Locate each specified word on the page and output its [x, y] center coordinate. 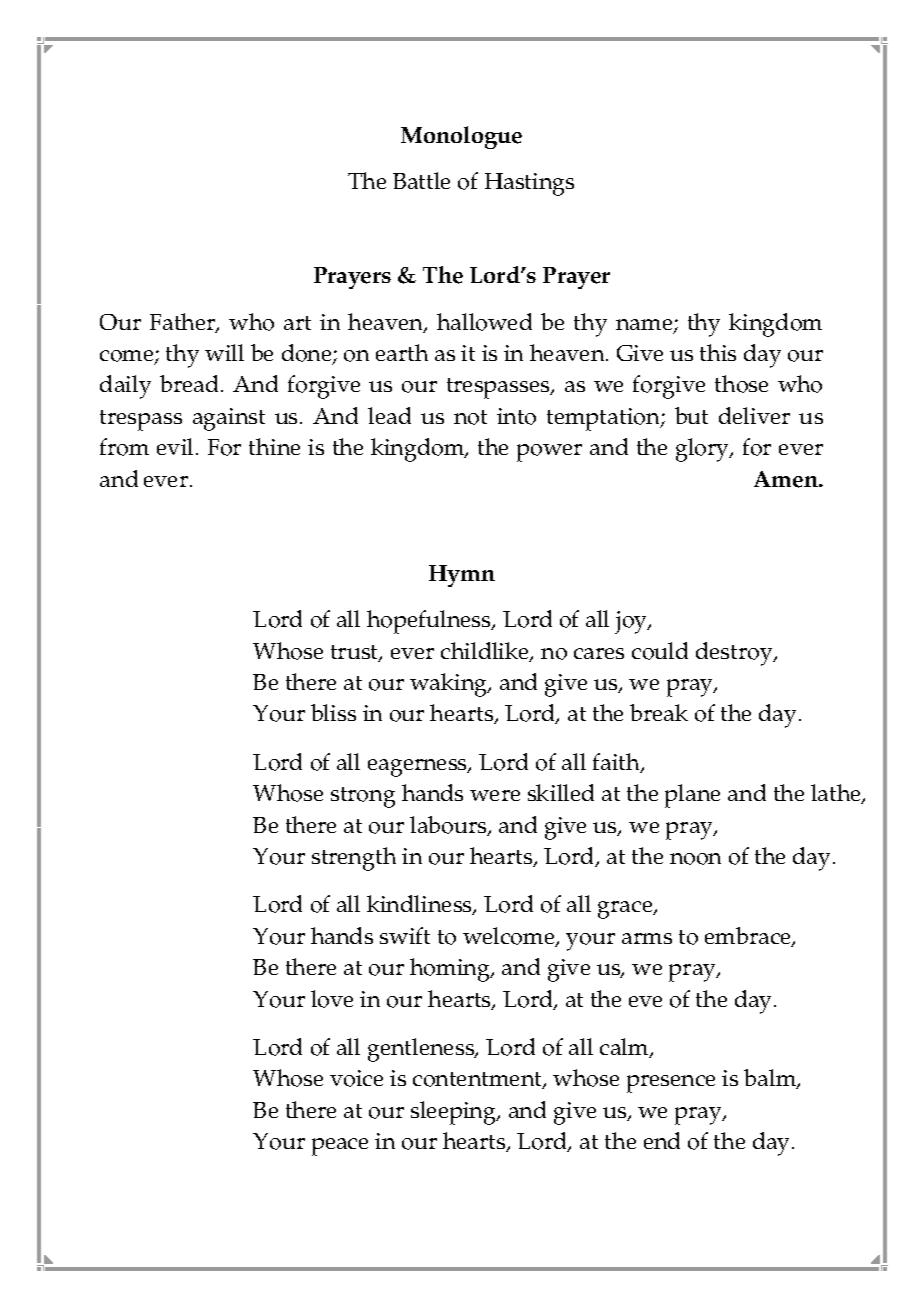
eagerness [419, 768]
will [224, 352]
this [718, 352]
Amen [787, 479]
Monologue [461, 137]
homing [451, 970]
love [332, 999]
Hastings [529, 184]
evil [177, 446]
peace [340, 1147]
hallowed [484, 322]
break [659, 712]
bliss [333, 712]
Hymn [462, 576]
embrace [749, 937]
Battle [421, 180]
